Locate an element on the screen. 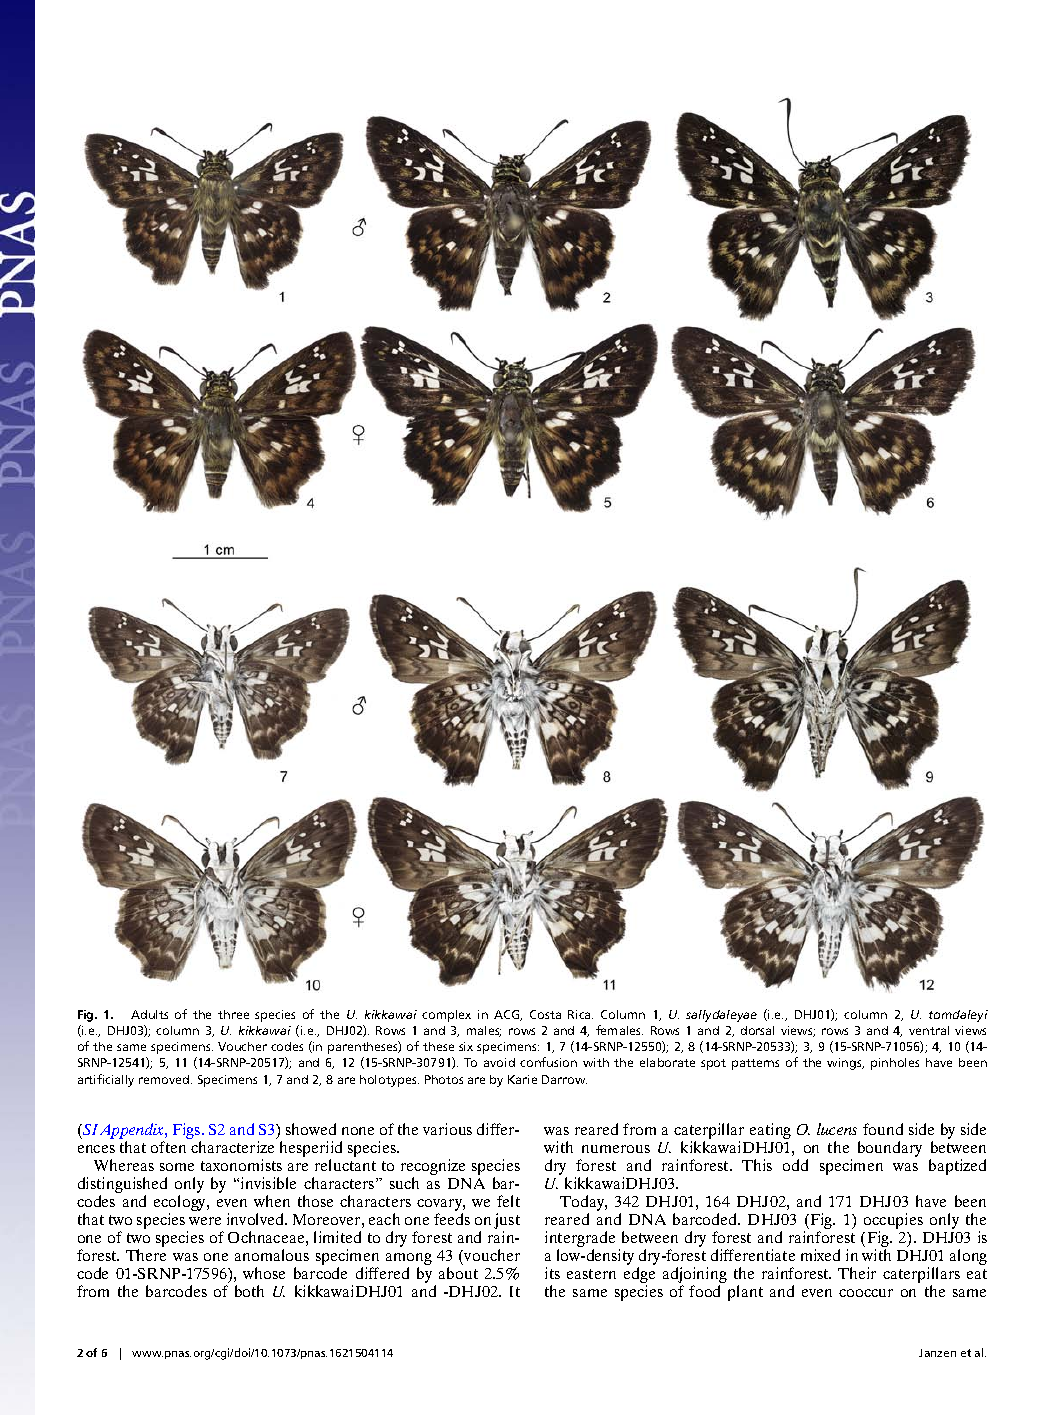 This screenshot has height=1416, width=1058. both is located at coordinates (249, 1291).
